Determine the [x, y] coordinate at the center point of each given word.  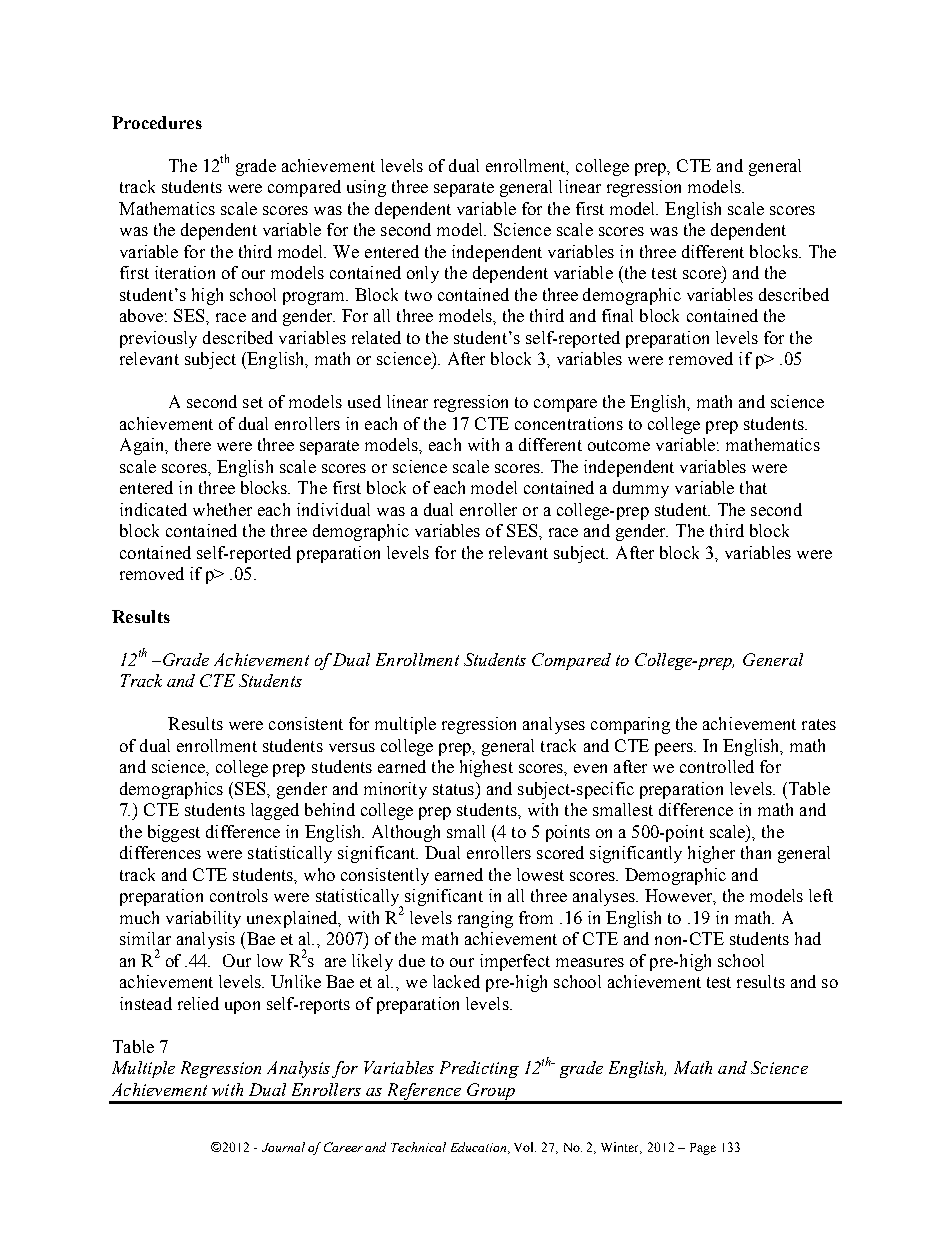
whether [222, 509]
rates [819, 724]
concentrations [569, 423]
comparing [630, 725]
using [366, 188]
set [253, 402]
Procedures [157, 122]
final [617, 315]
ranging [485, 919]
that [753, 487]
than [756, 852]
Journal [283, 1147]
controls [239, 895]
